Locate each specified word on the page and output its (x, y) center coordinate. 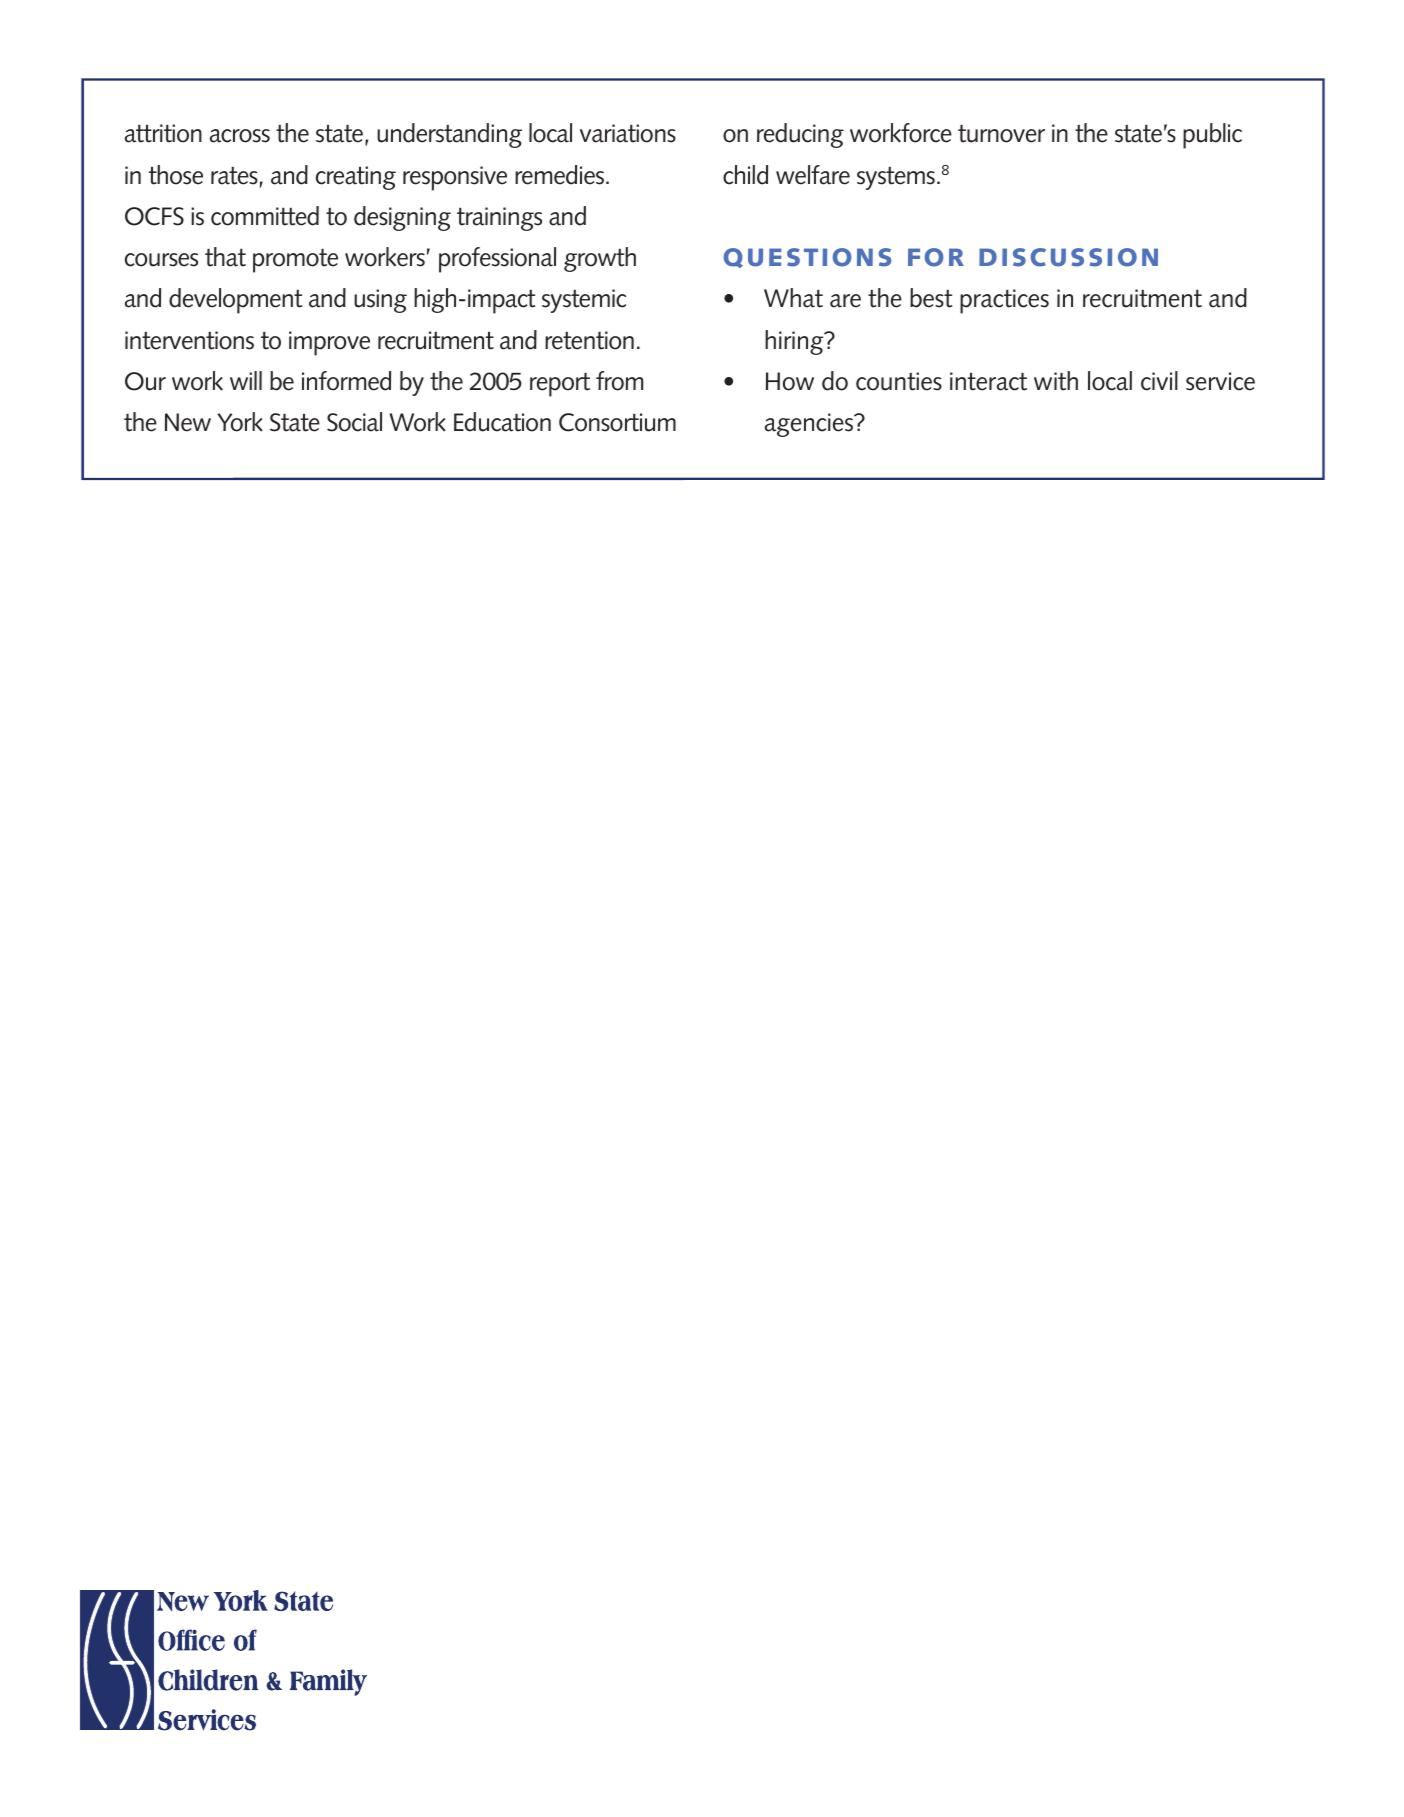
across (240, 136)
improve (329, 343)
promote (295, 261)
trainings (499, 219)
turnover (1001, 134)
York (240, 422)
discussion (1068, 257)
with (1056, 381)
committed (265, 216)
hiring (795, 342)
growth (600, 259)
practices (1004, 301)
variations (628, 133)
